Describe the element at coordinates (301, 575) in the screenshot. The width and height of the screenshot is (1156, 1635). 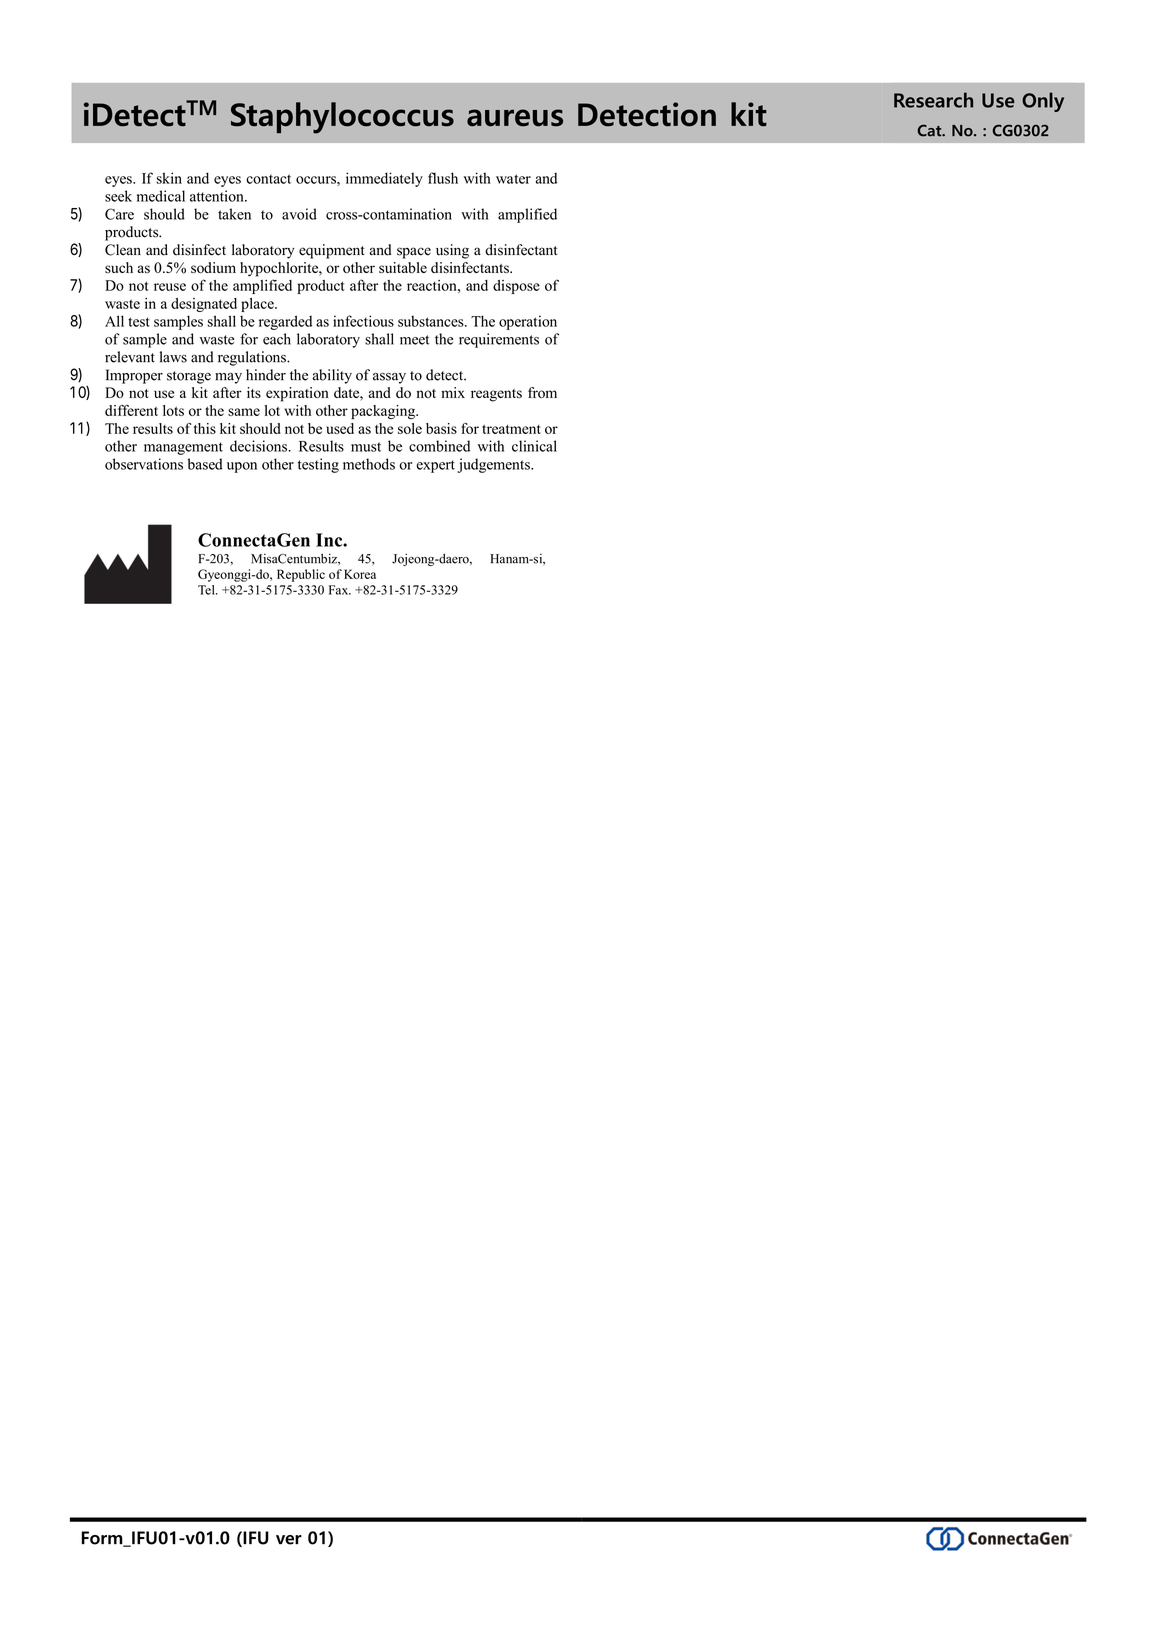
I see `Republic` at that location.
